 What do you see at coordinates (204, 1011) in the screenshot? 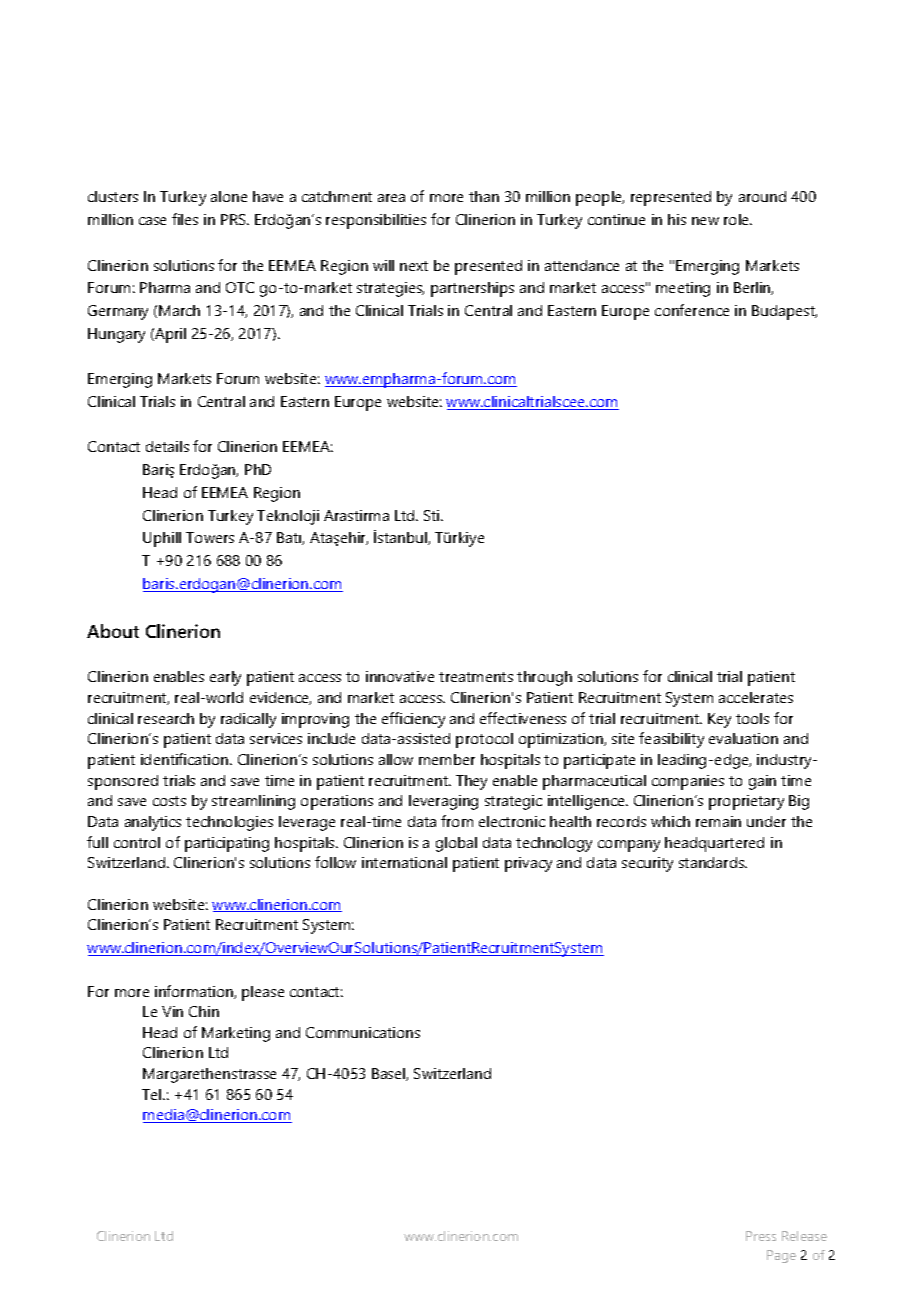
I see `Chin` at bounding box center [204, 1011].
